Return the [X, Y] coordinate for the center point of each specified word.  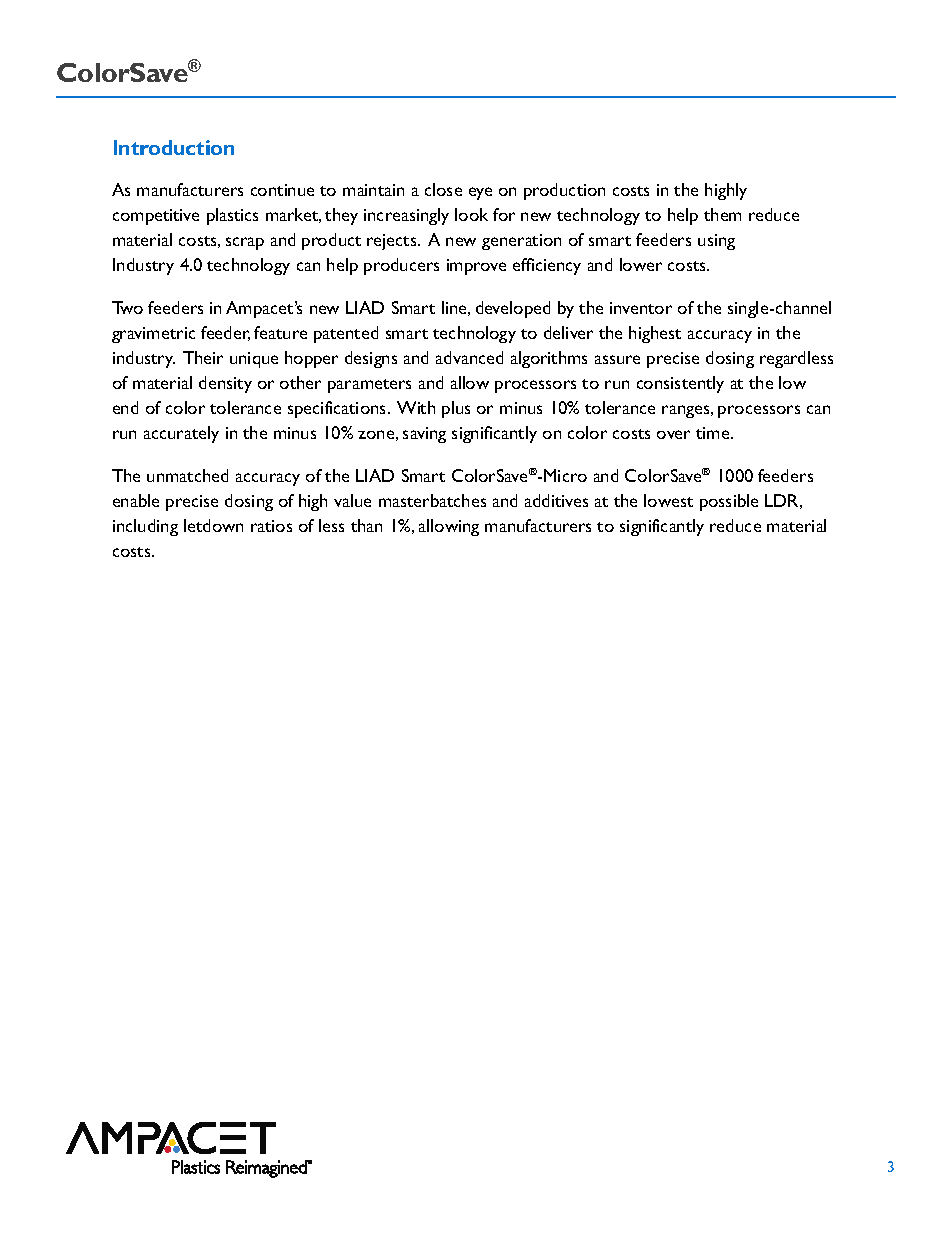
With [416, 407]
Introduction [174, 147]
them [722, 214]
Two [127, 307]
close [443, 189]
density [225, 384]
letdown [213, 525]
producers [401, 266]
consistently [680, 384]
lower [641, 264]
